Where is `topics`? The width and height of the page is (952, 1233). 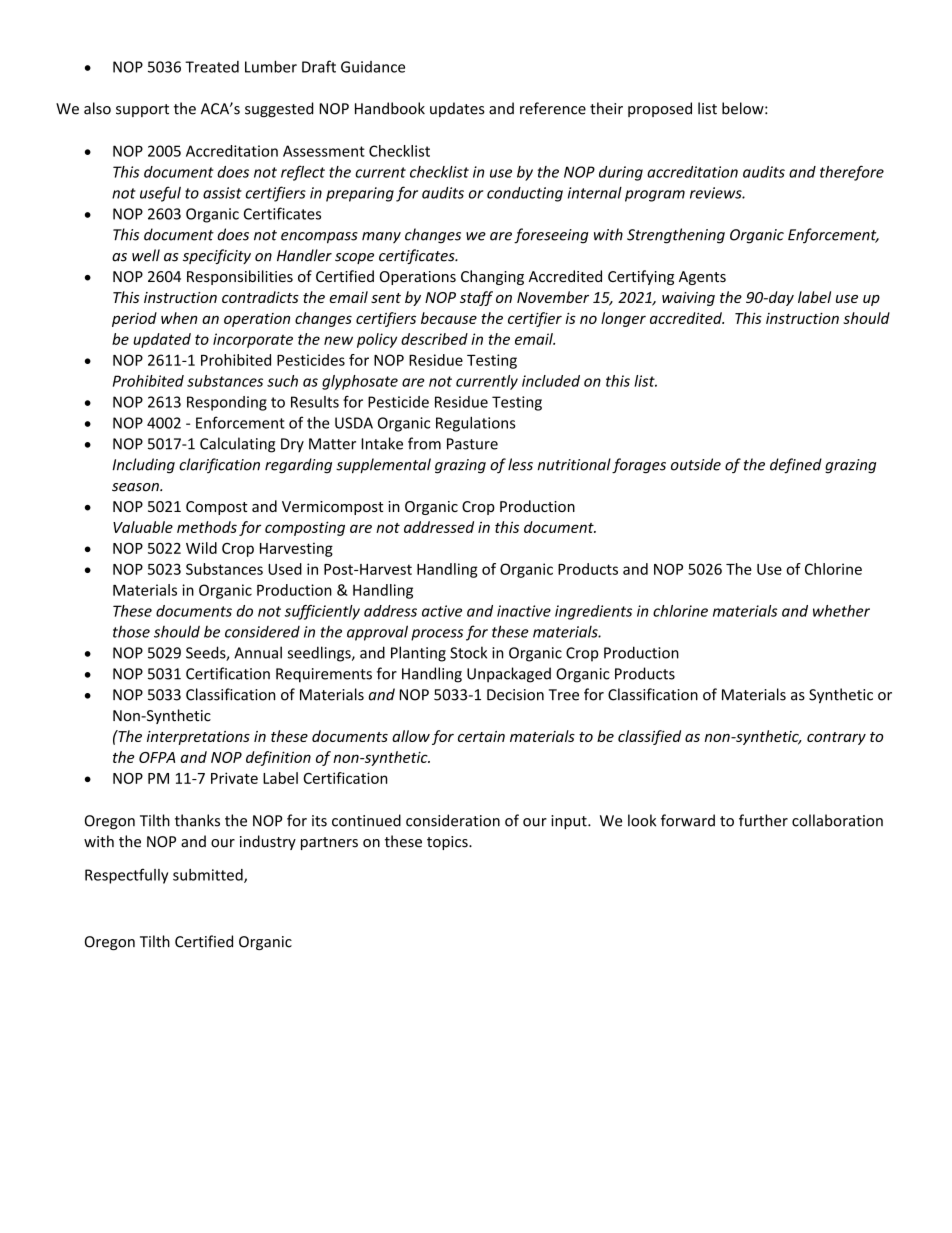
topics is located at coordinates (448, 843).
